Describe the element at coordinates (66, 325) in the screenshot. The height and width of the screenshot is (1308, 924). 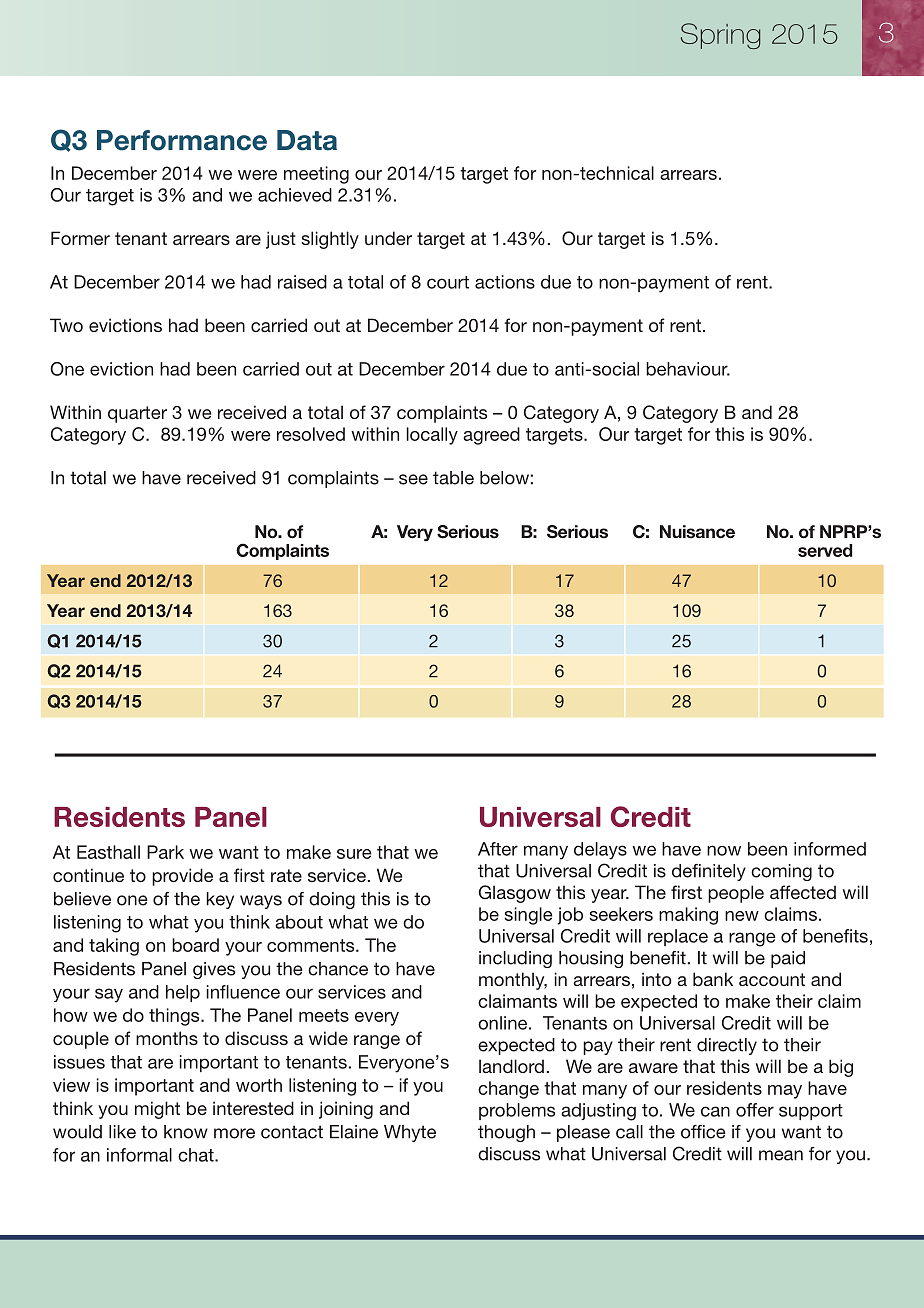
I see `Two` at that location.
